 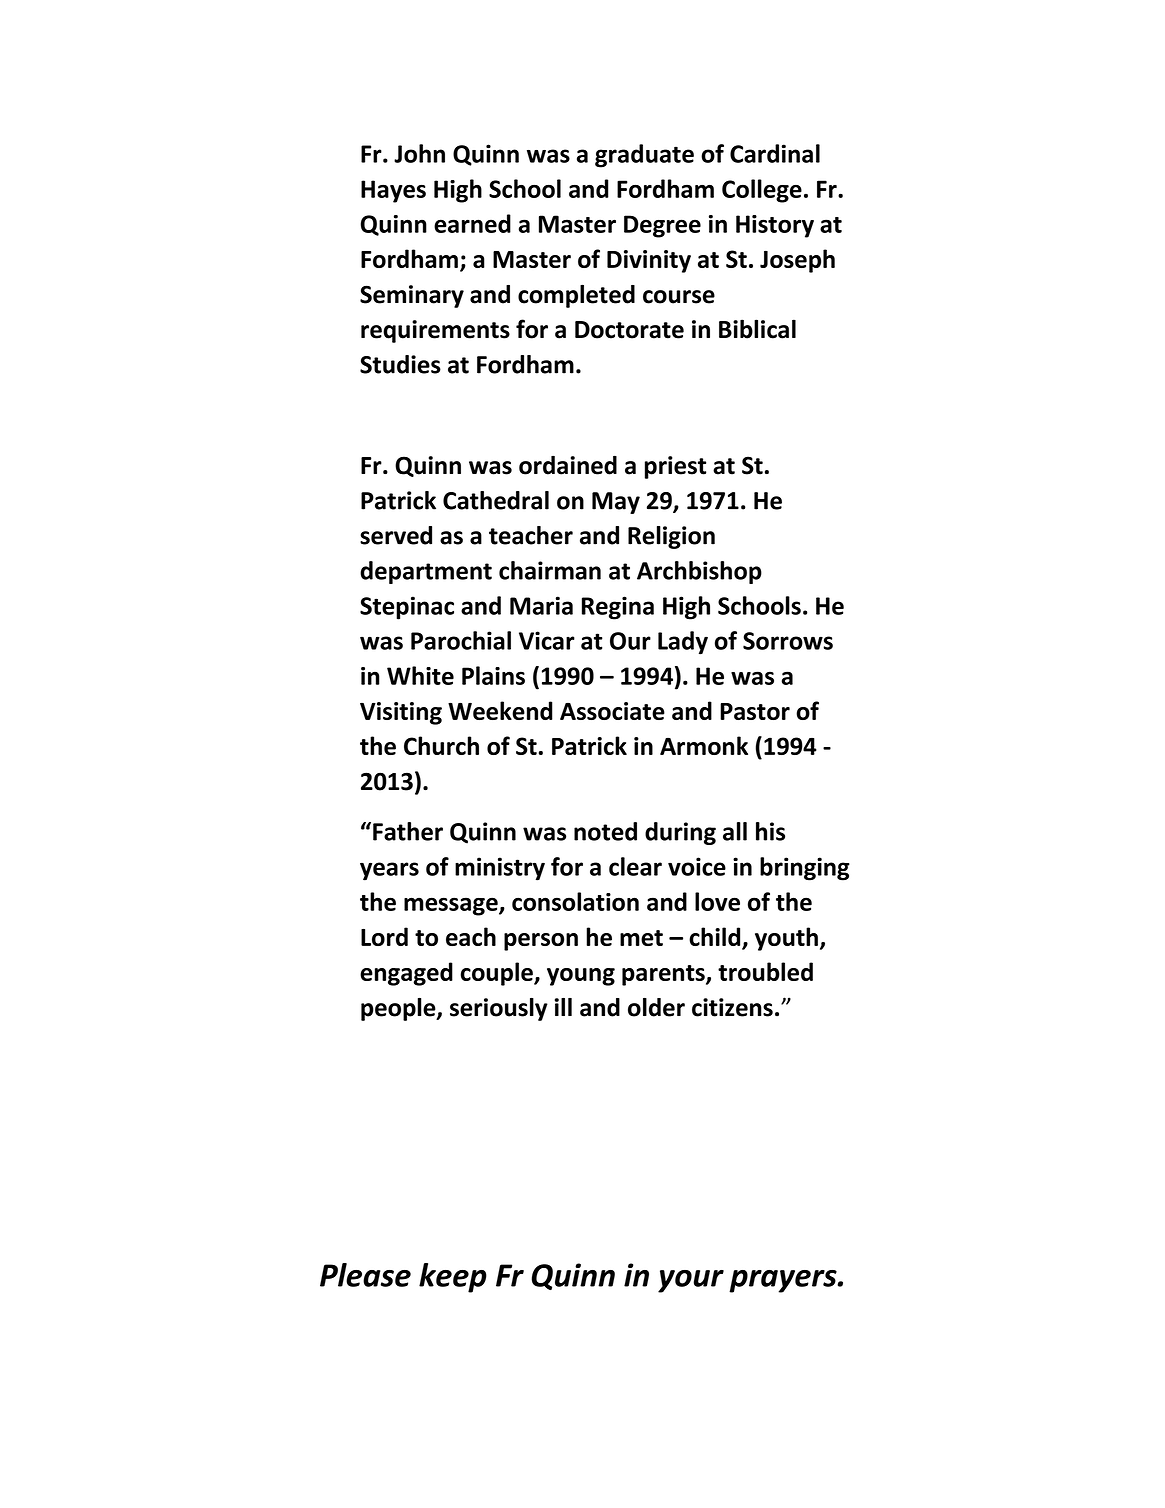 I want to click on Visiting, so click(x=401, y=713).
